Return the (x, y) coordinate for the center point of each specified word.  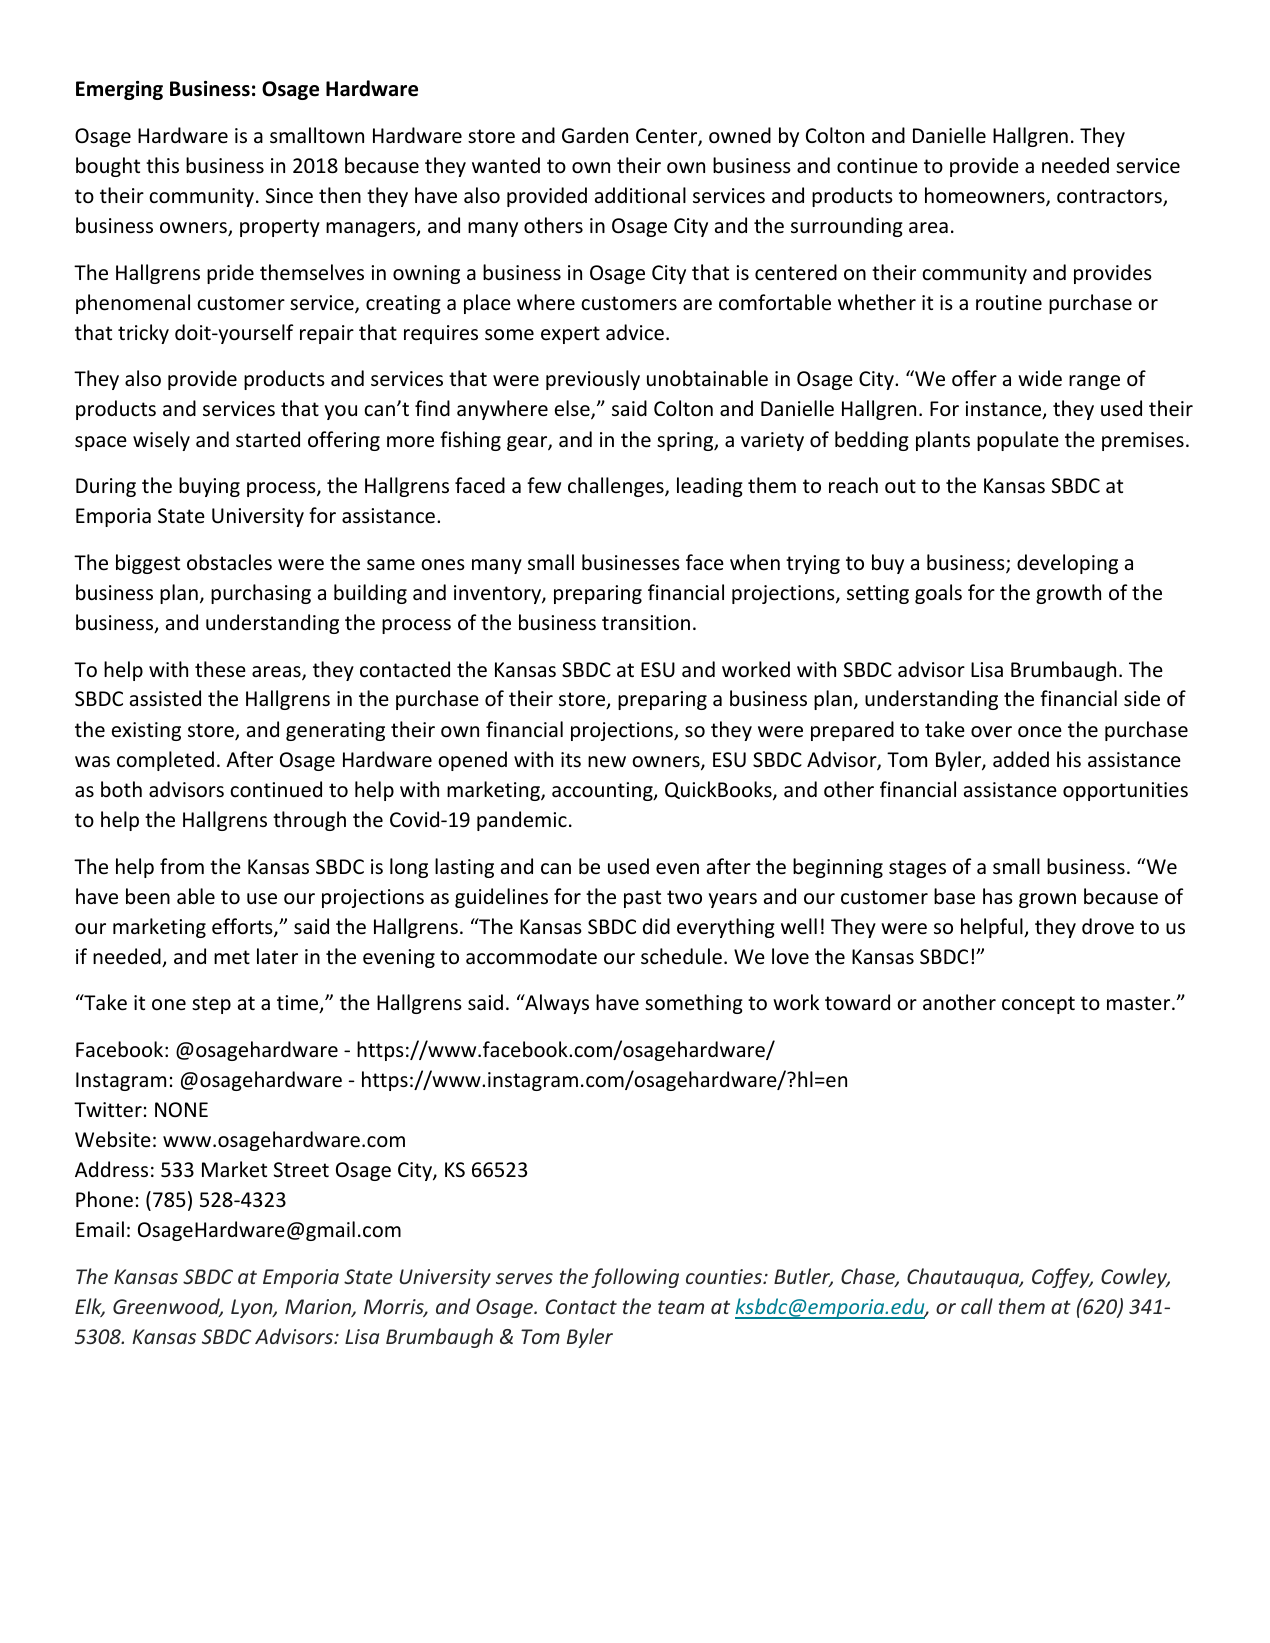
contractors (1110, 197)
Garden (595, 135)
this (162, 165)
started (268, 439)
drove (1108, 926)
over (991, 732)
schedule (681, 956)
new (607, 761)
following (635, 1278)
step (211, 1005)
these (220, 669)
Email (100, 1229)
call (977, 1306)
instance (1004, 410)
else (573, 409)
